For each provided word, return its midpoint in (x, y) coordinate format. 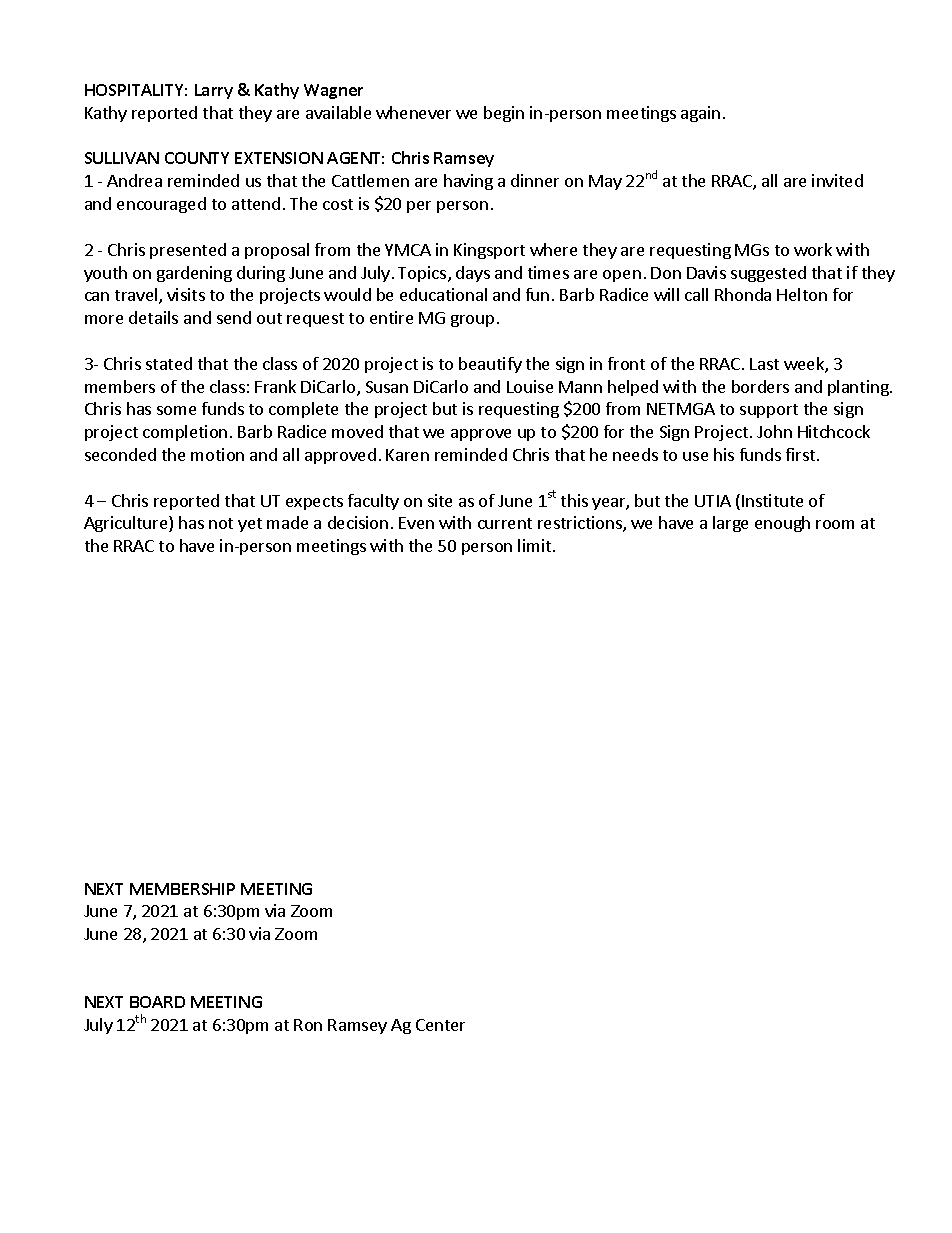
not (221, 523)
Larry (214, 91)
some (176, 410)
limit (536, 545)
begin (504, 114)
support (769, 411)
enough (782, 524)
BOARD (157, 1002)
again (700, 114)
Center (440, 1025)
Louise (530, 386)
